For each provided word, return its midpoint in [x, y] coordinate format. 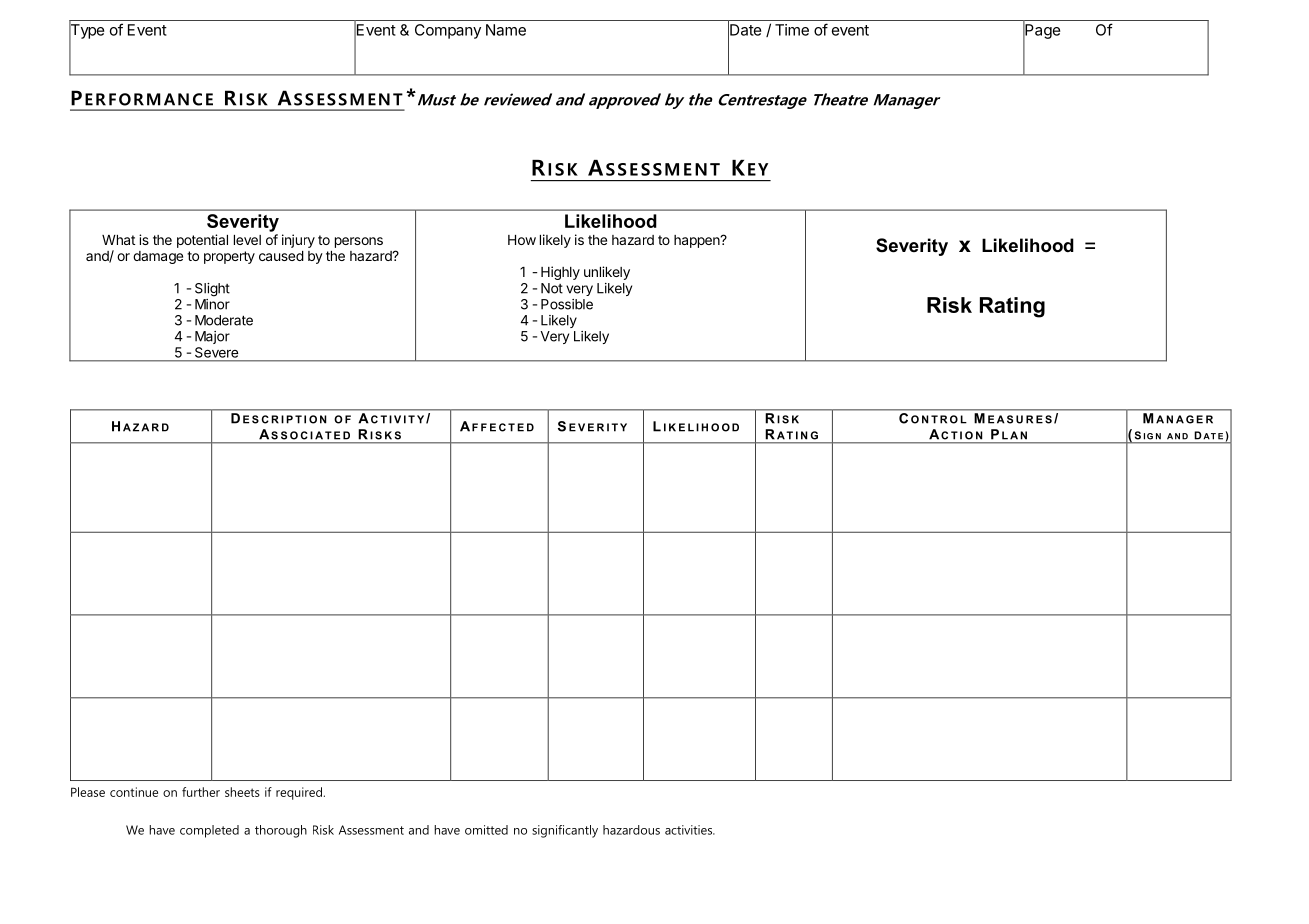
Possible [567, 304]
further [201, 792]
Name [506, 30]
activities [690, 830]
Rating [1012, 307]
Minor [212, 304]
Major [212, 337]
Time [792, 30]
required [299, 793]
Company [448, 31]
